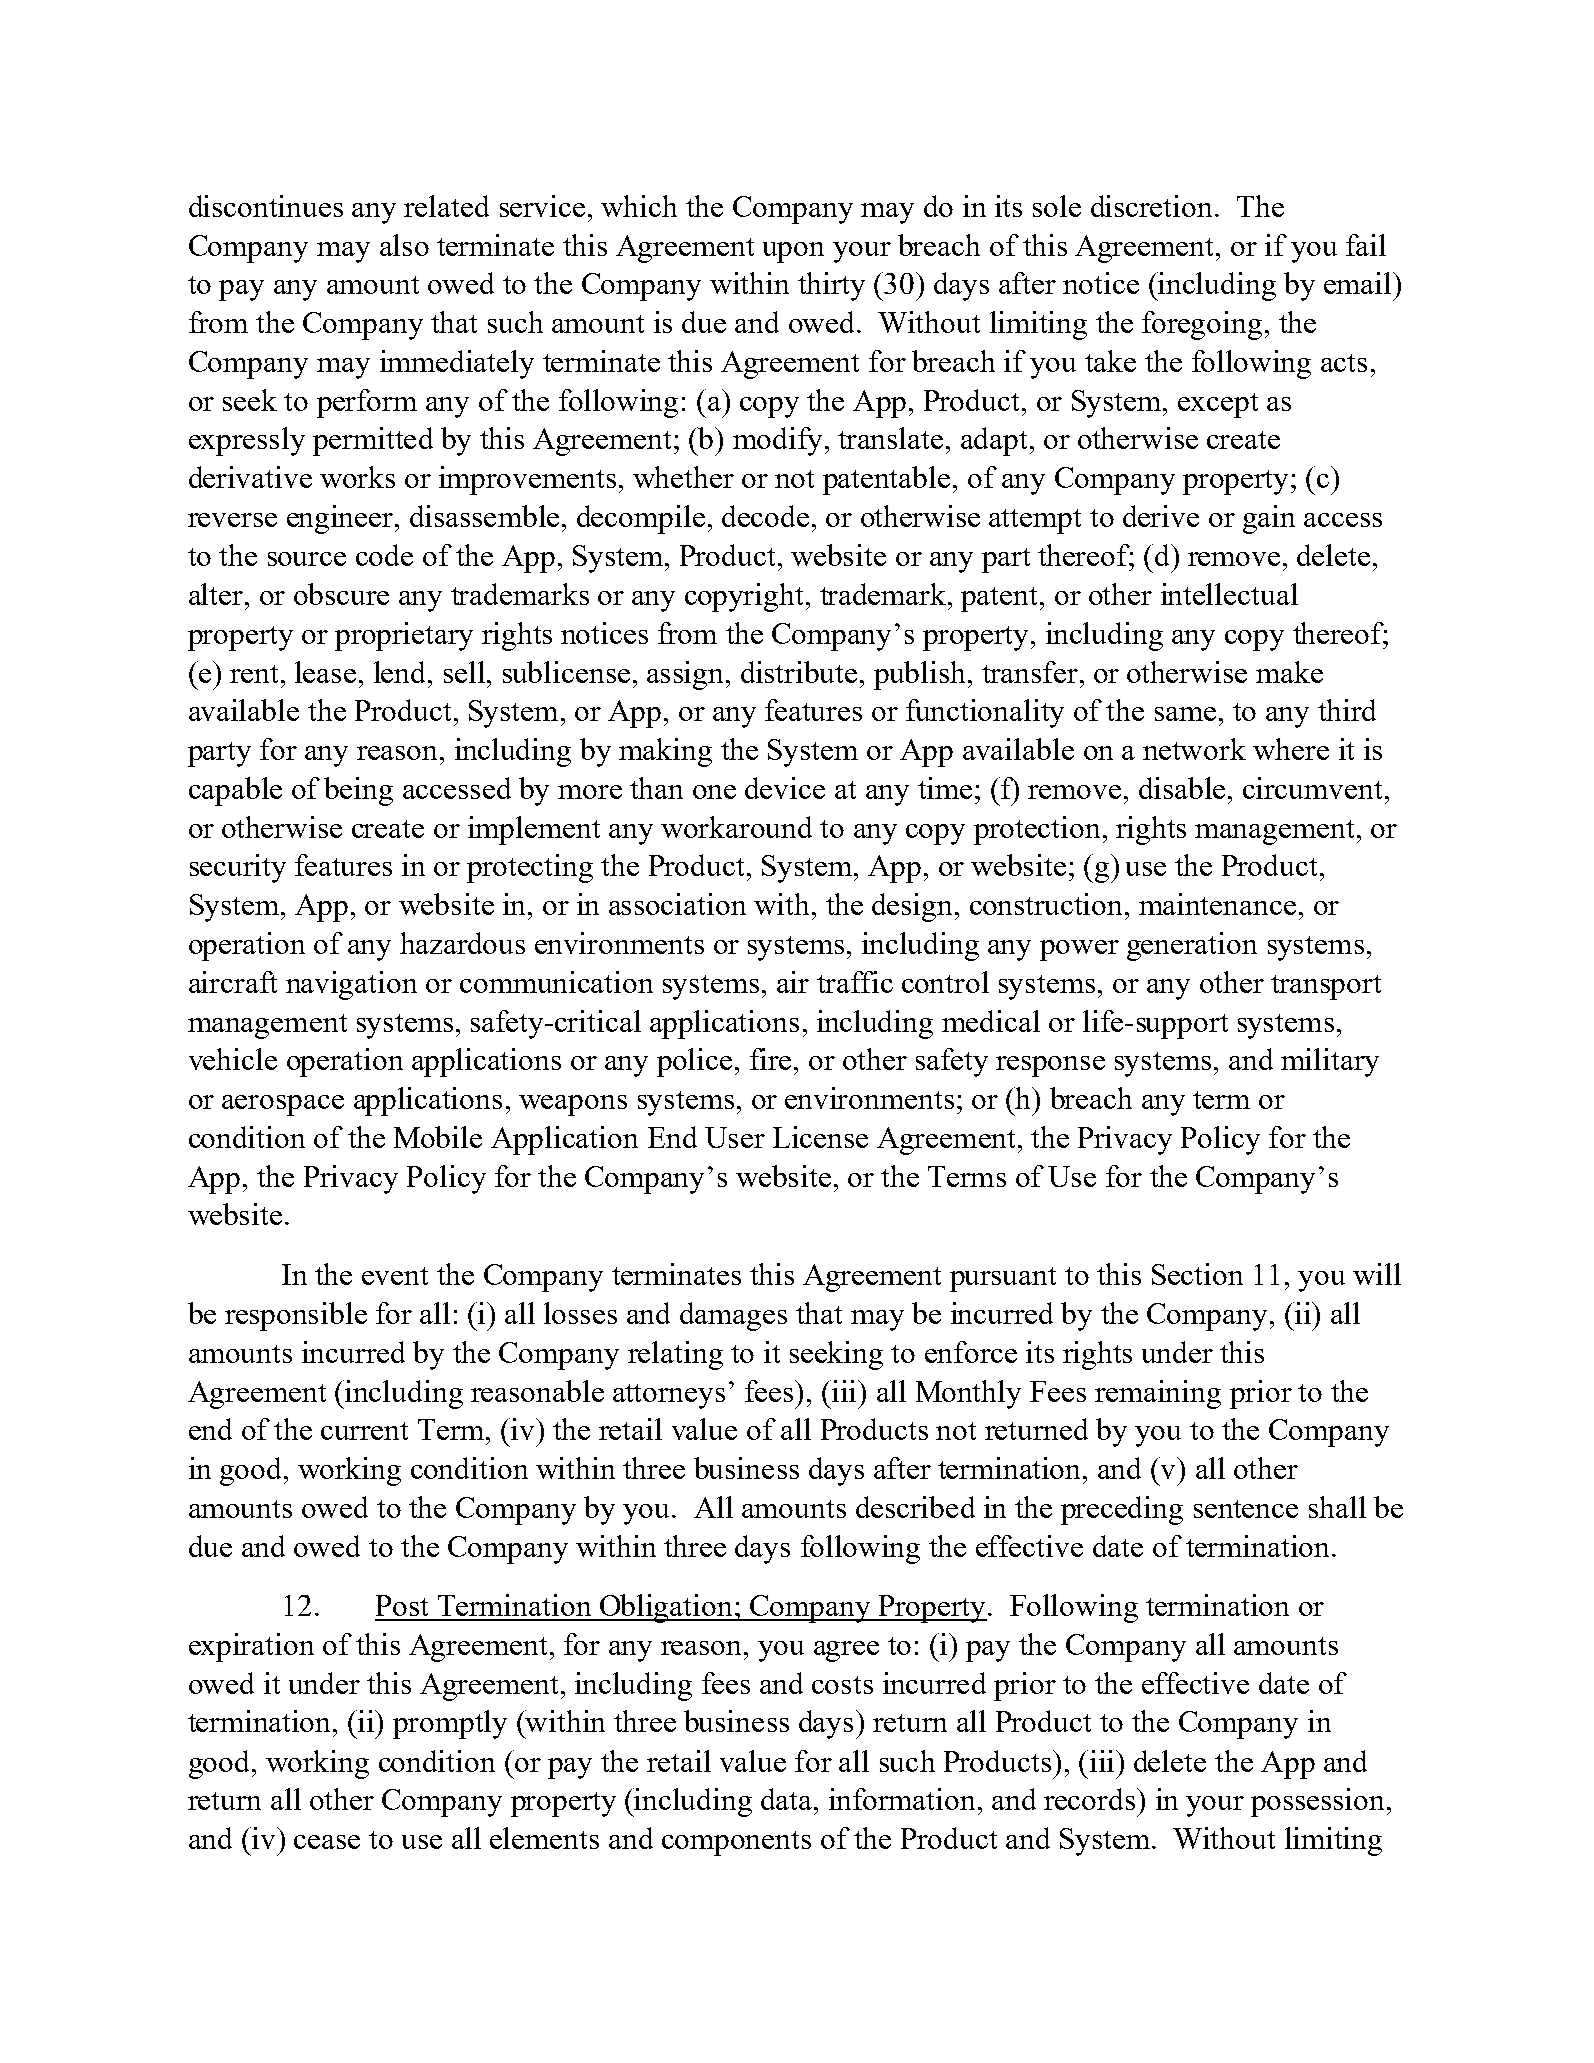 This document has height=2063, width=1594. Describe the element at coordinates (1326, 987) in the document. I see `transport` at that location.
